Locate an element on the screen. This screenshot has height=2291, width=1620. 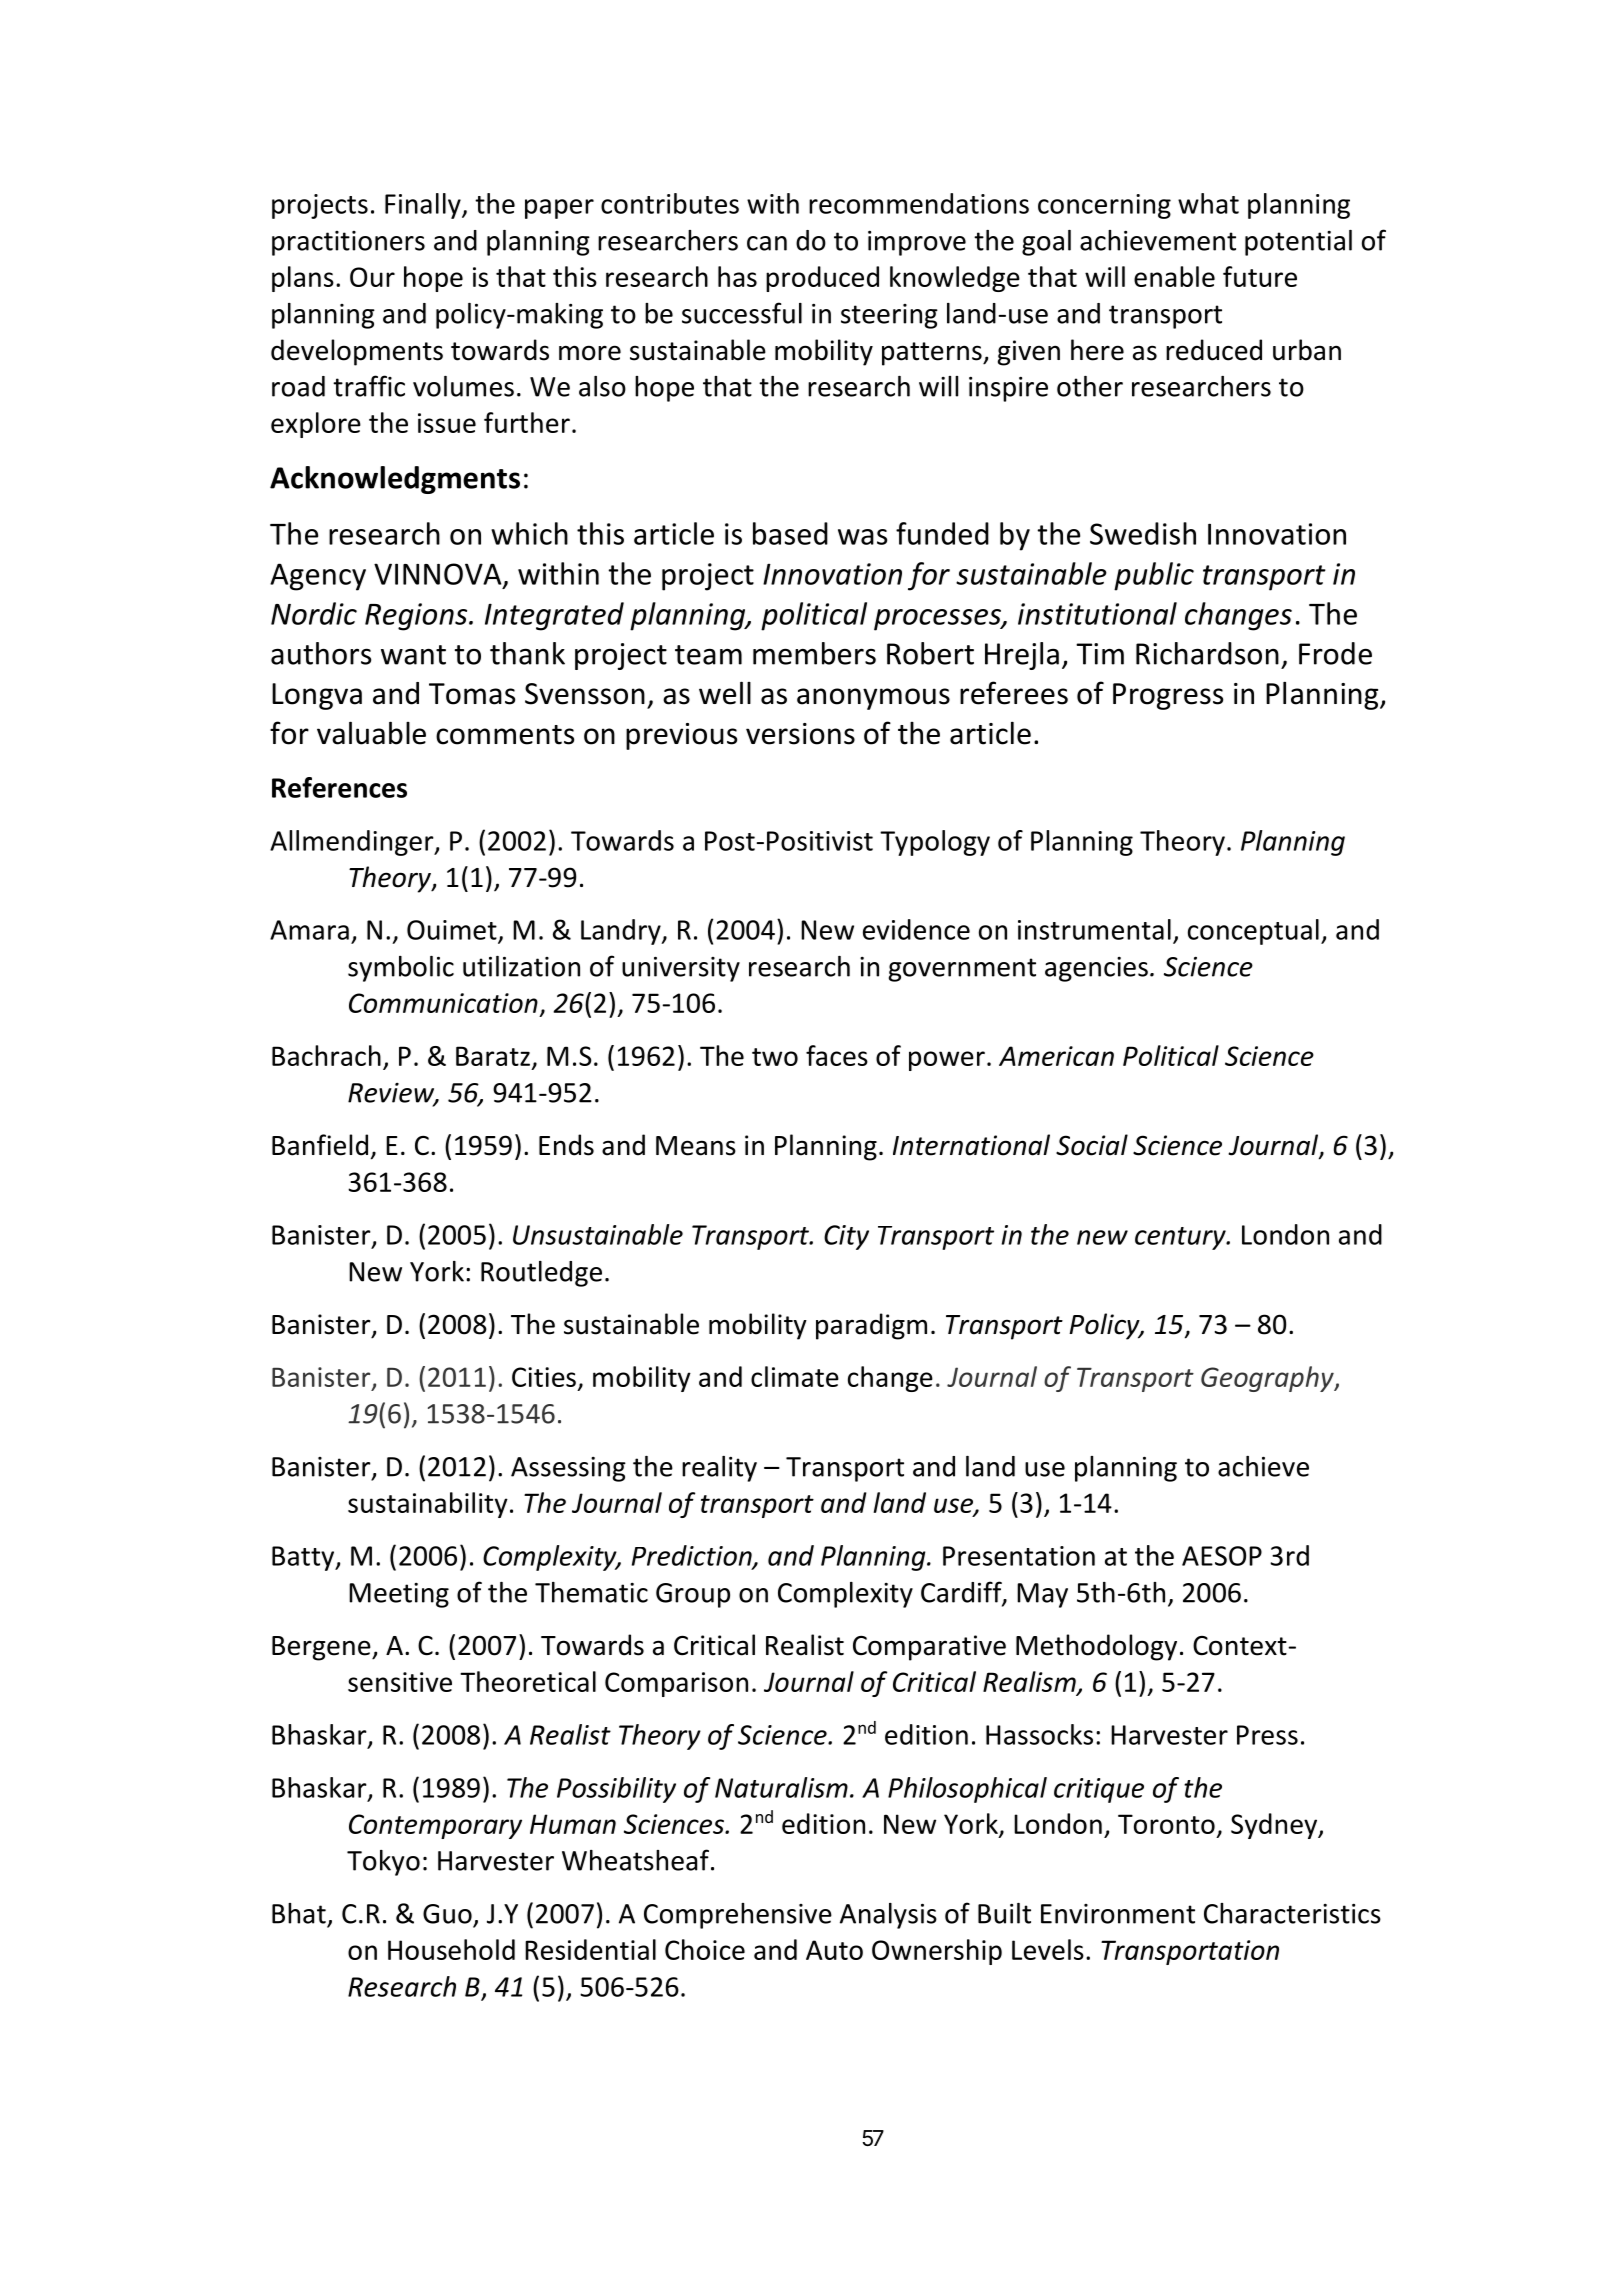
members is located at coordinates (814, 653).
